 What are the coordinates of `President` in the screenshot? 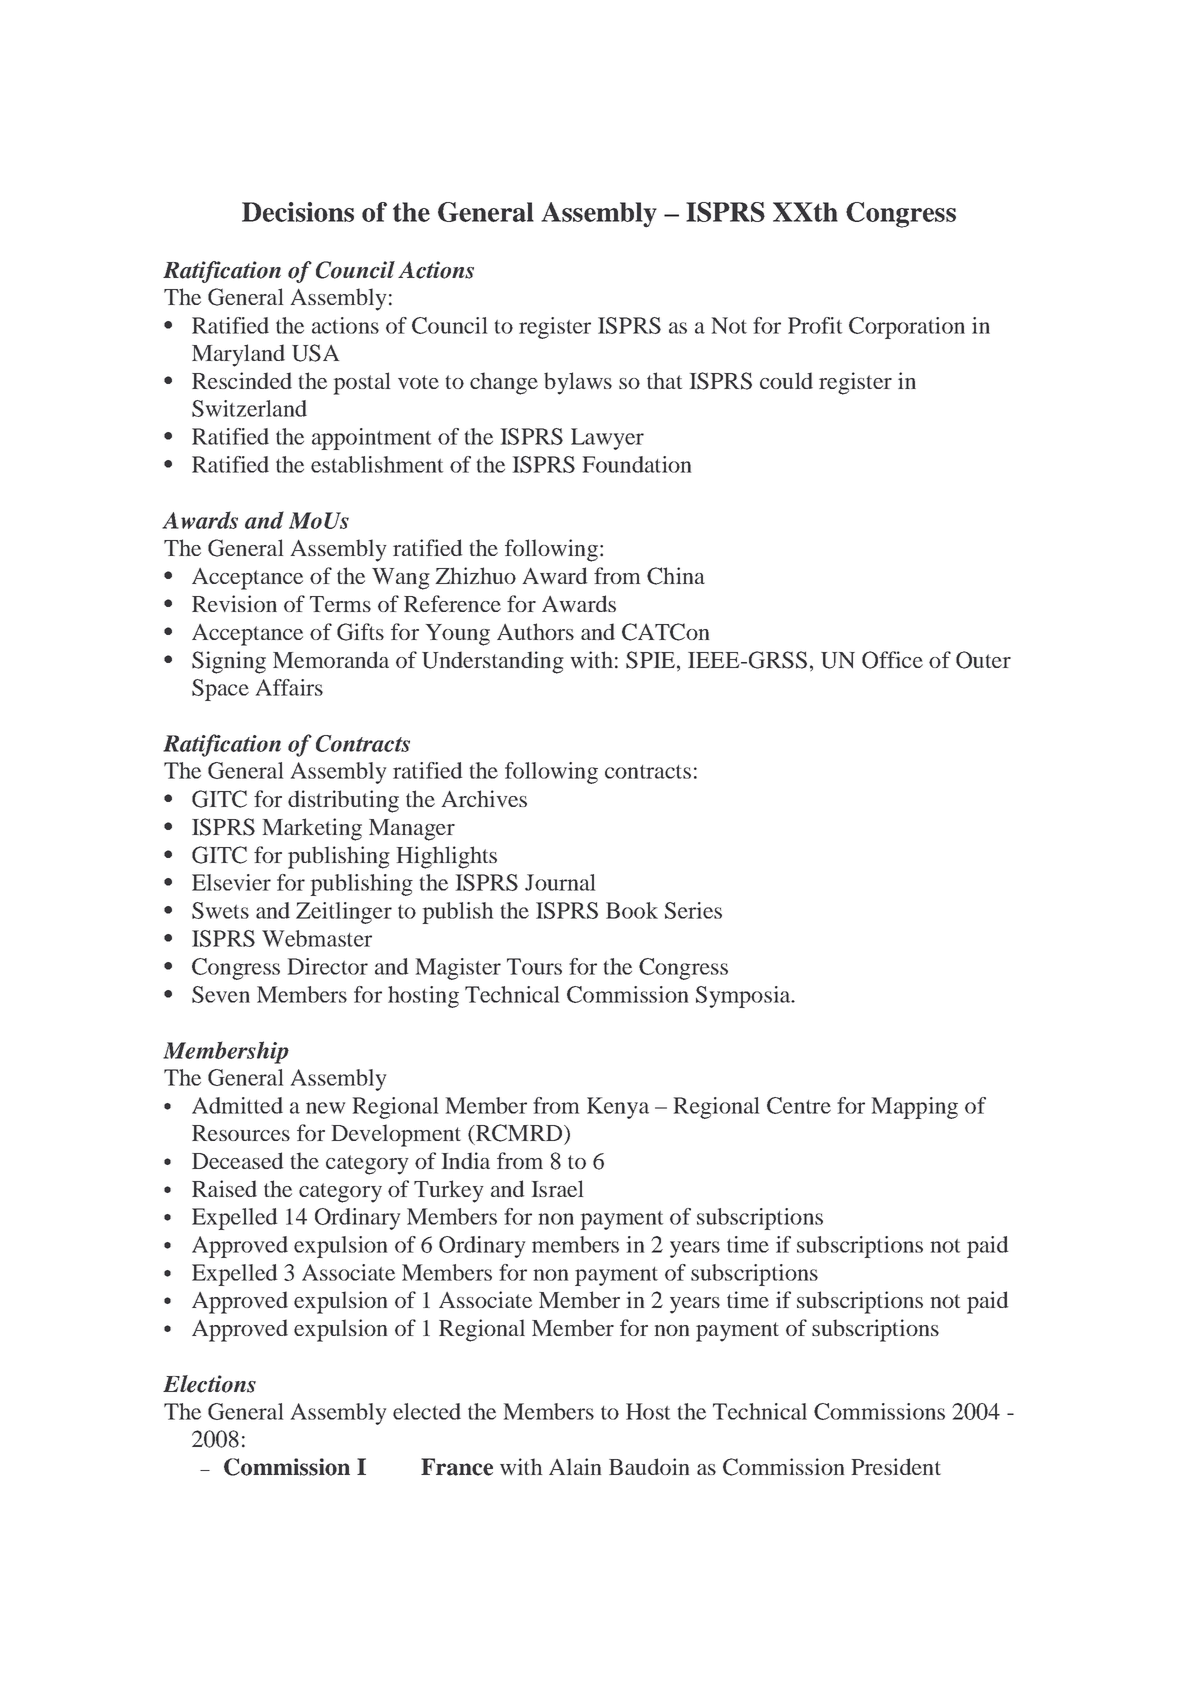 It's located at (896, 1466).
